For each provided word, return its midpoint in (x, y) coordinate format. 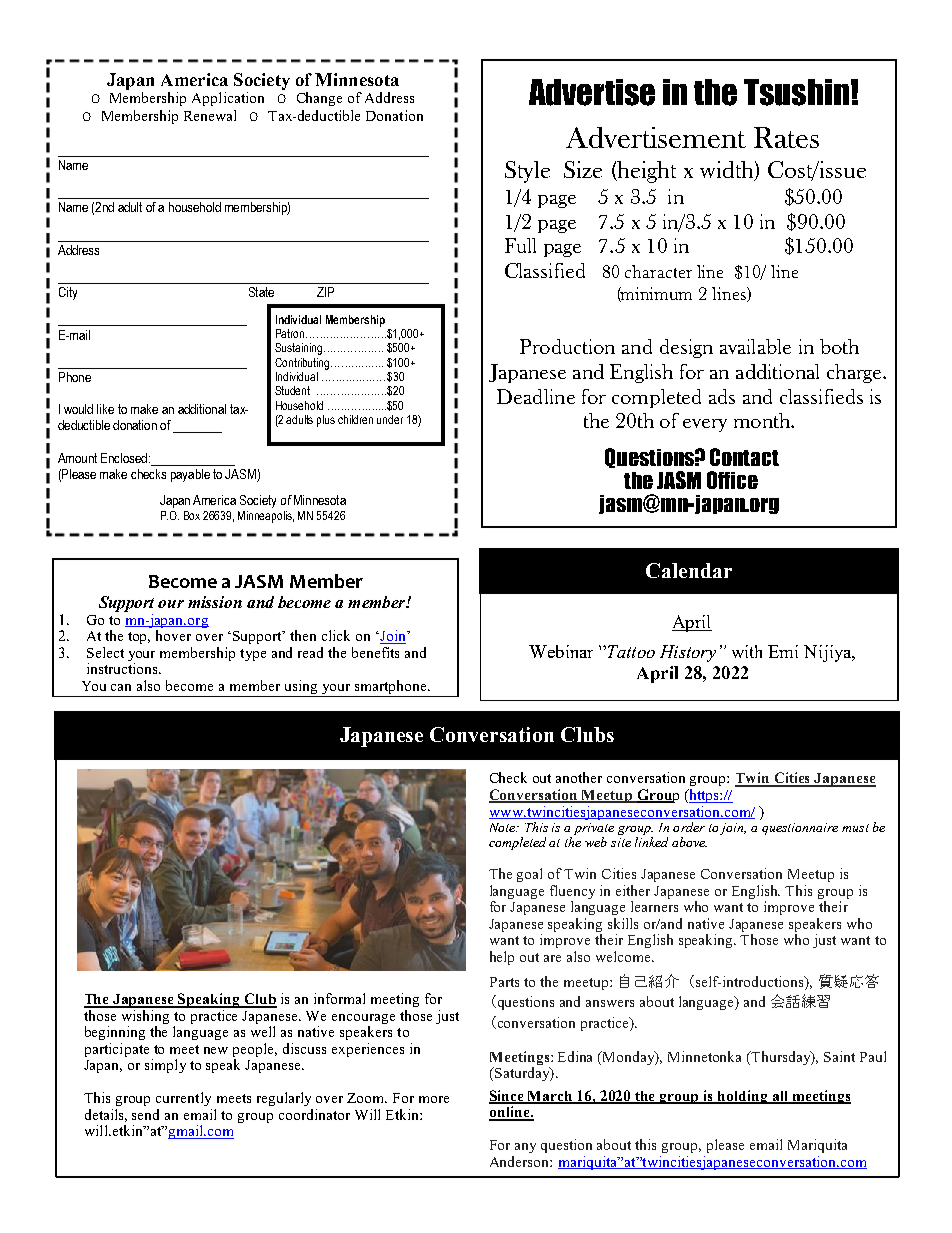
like (105, 409)
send (145, 1114)
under (390, 419)
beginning (115, 1033)
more (434, 1099)
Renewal (210, 115)
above (689, 842)
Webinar (561, 651)
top (139, 638)
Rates (786, 137)
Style (527, 172)
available (755, 346)
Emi (783, 651)
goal (529, 875)
